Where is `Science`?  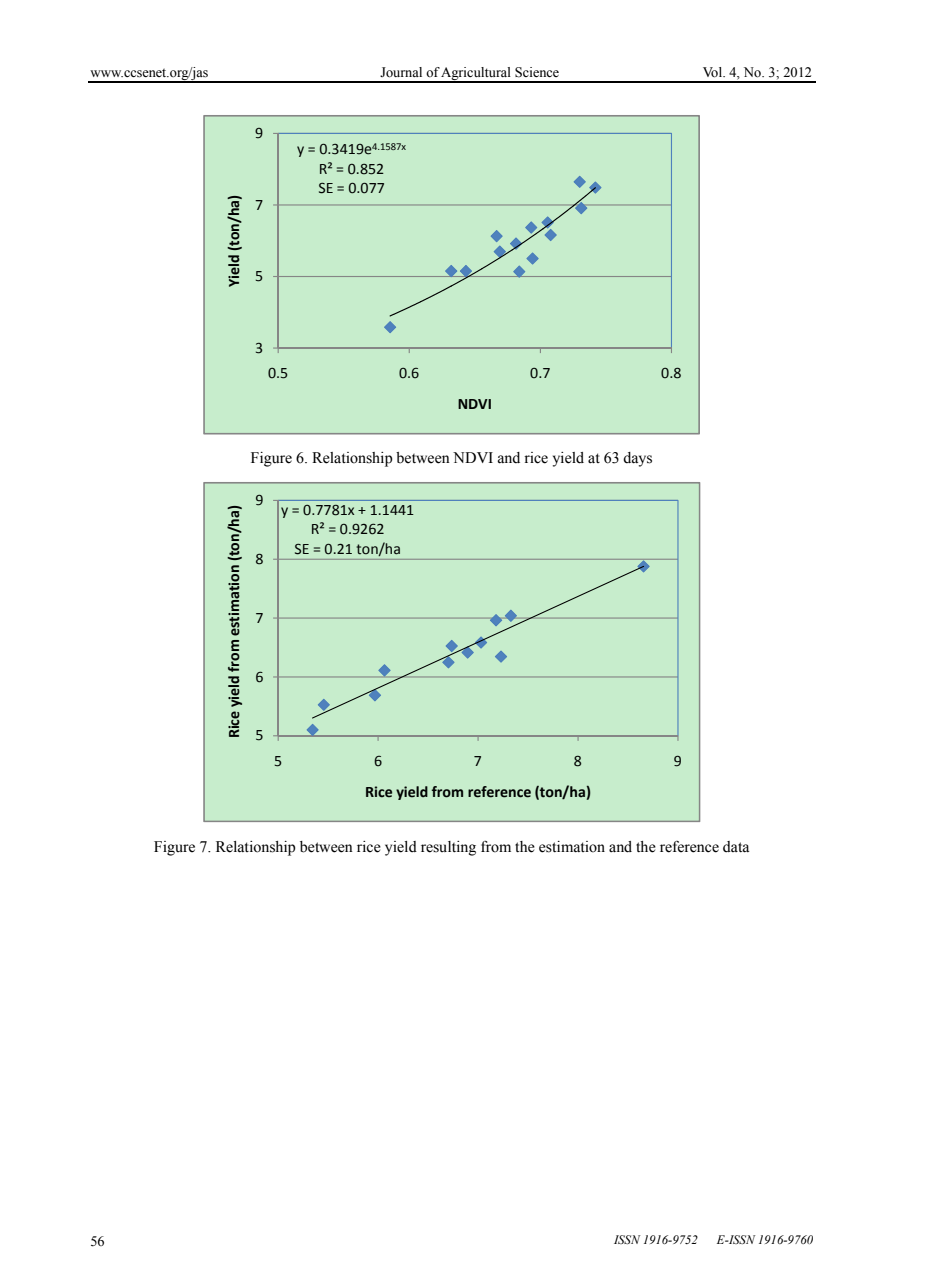
Science is located at coordinates (537, 72).
